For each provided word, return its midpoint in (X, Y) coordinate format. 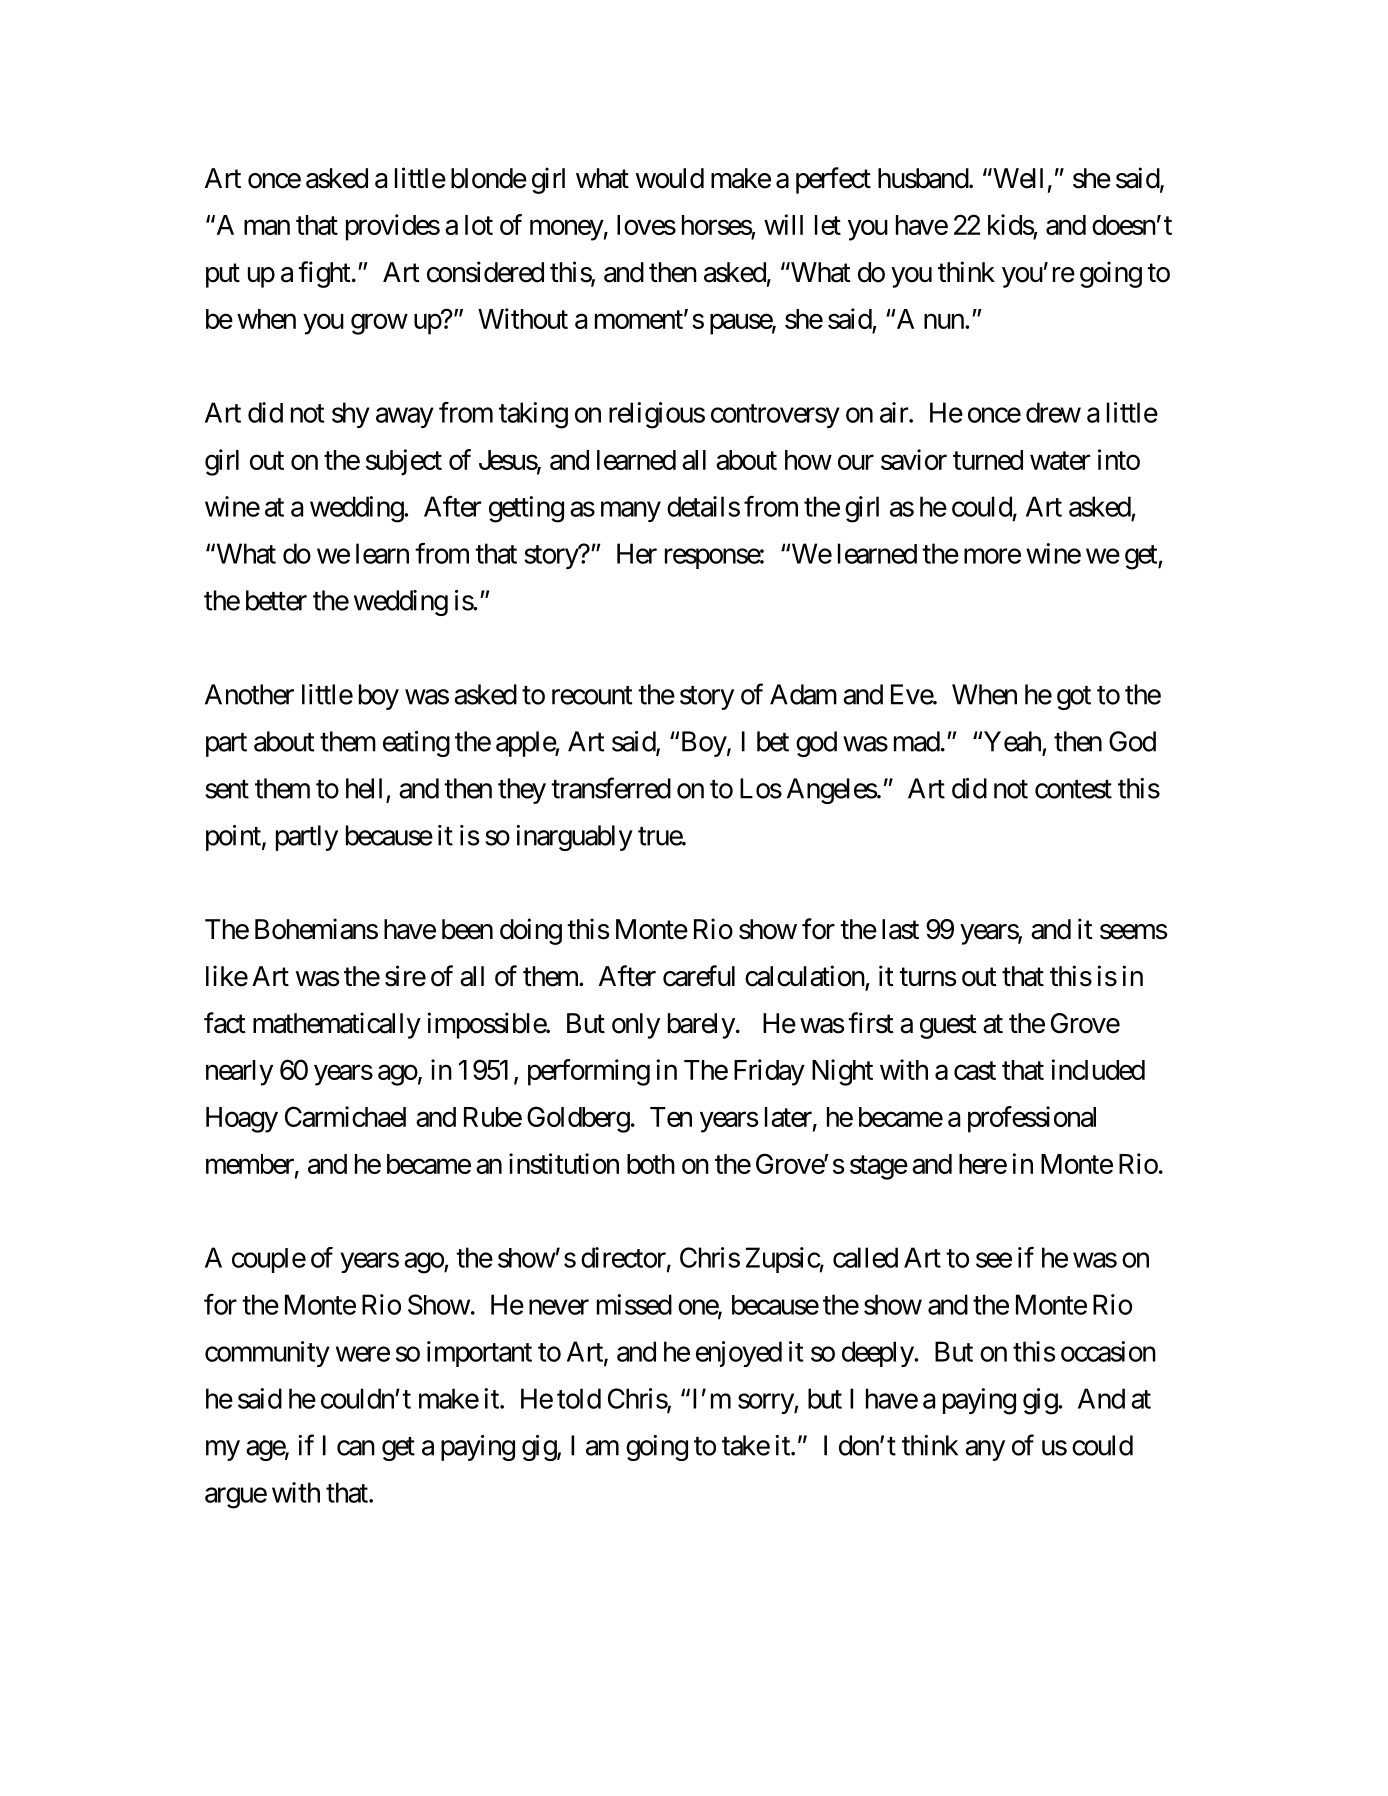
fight (324, 274)
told (579, 1398)
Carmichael (345, 1116)
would (670, 178)
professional (1032, 1119)
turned (988, 460)
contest (1073, 789)
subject (404, 462)
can (356, 1448)
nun (944, 321)
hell (364, 788)
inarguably (574, 838)
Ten (671, 1117)
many (631, 511)
